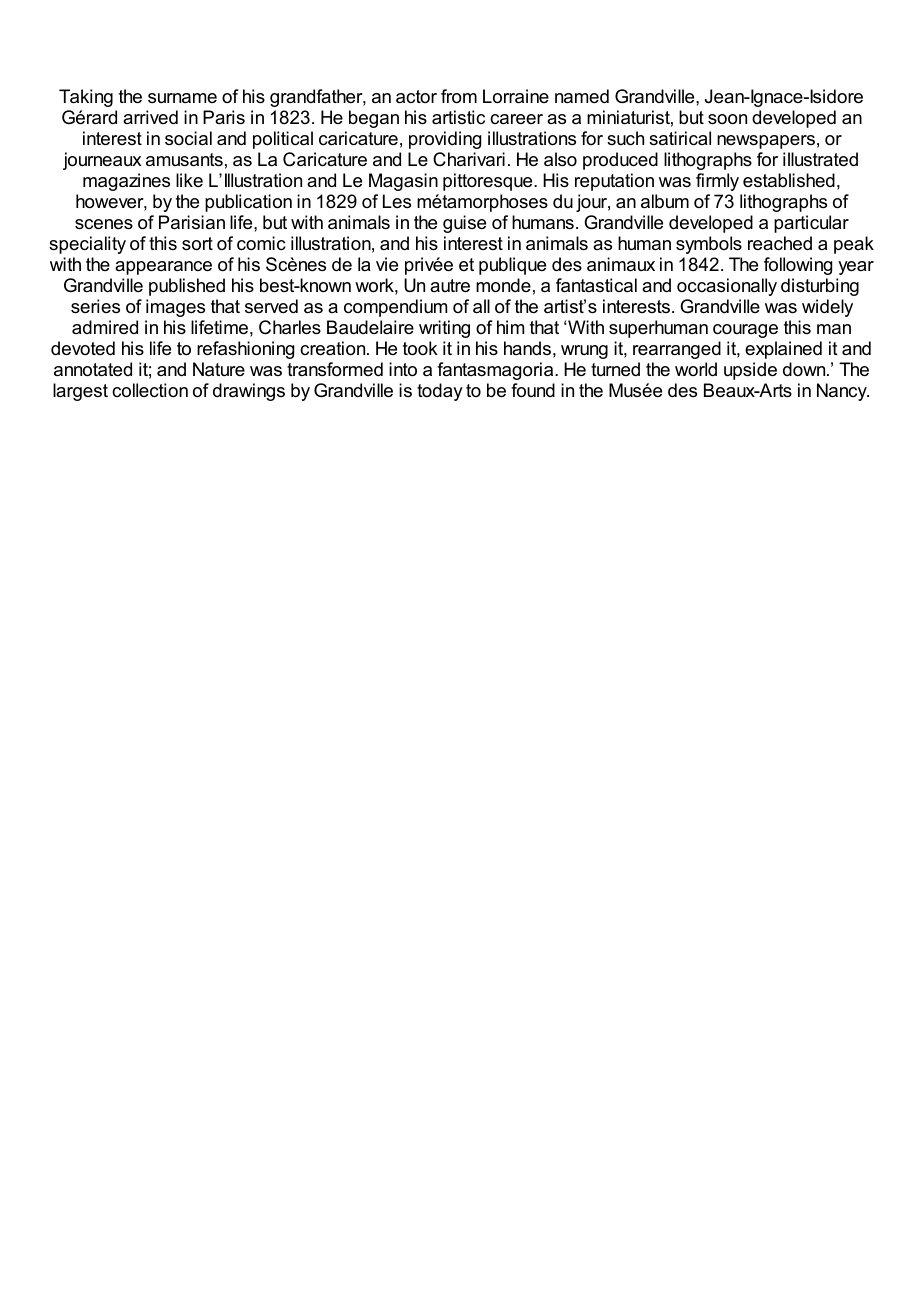 This screenshot has height=1308, width=924. Describe the element at coordinates (727, 119) in the screenshot. I see `soon` at that location.
